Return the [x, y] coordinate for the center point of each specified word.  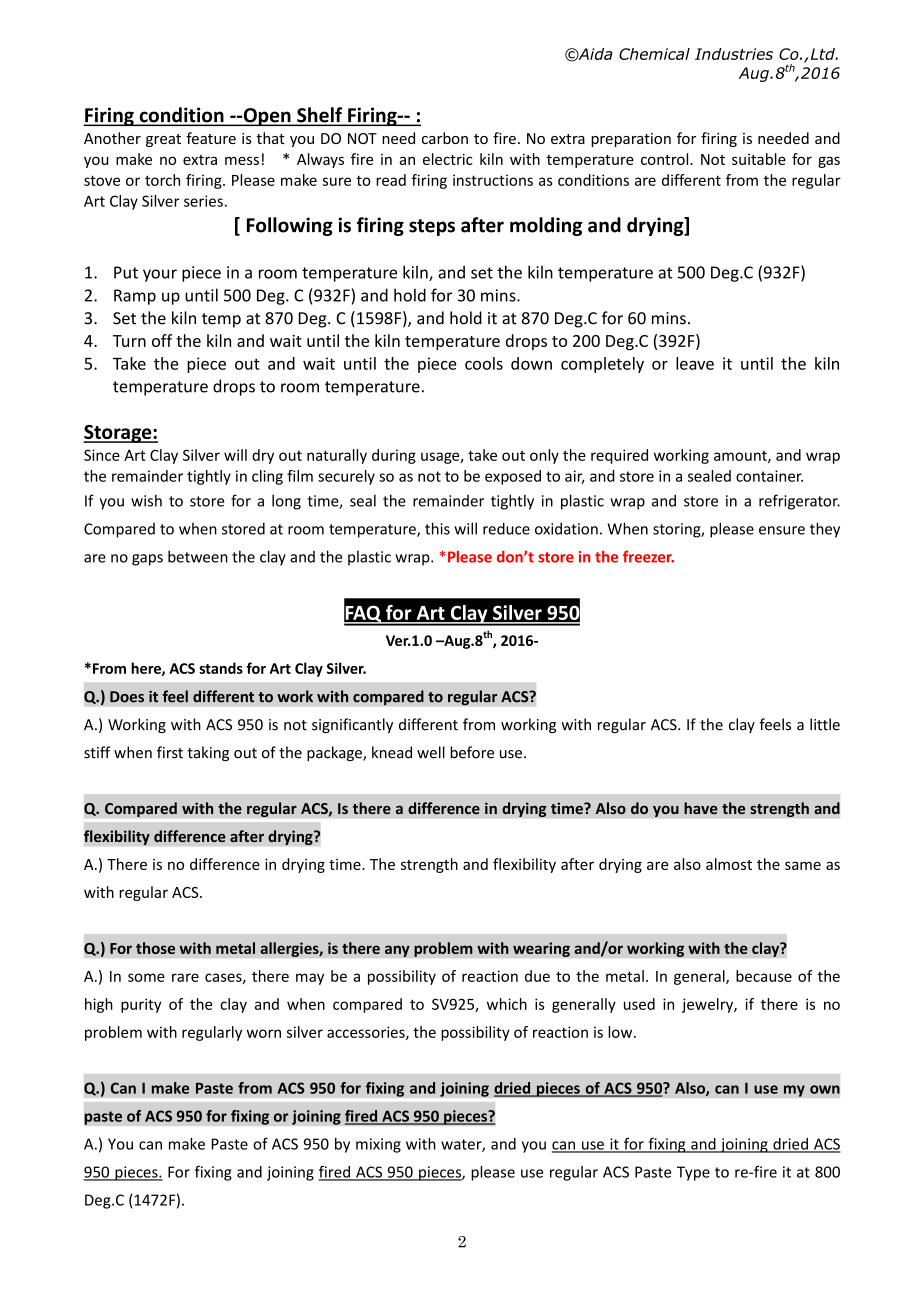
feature [211, 138]
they [825, 530]
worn [264, 1033]
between [198, 556]
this [437, 528]
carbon [445, 138]
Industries [734, 54]
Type [693, 1173]
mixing [378, 1145]
